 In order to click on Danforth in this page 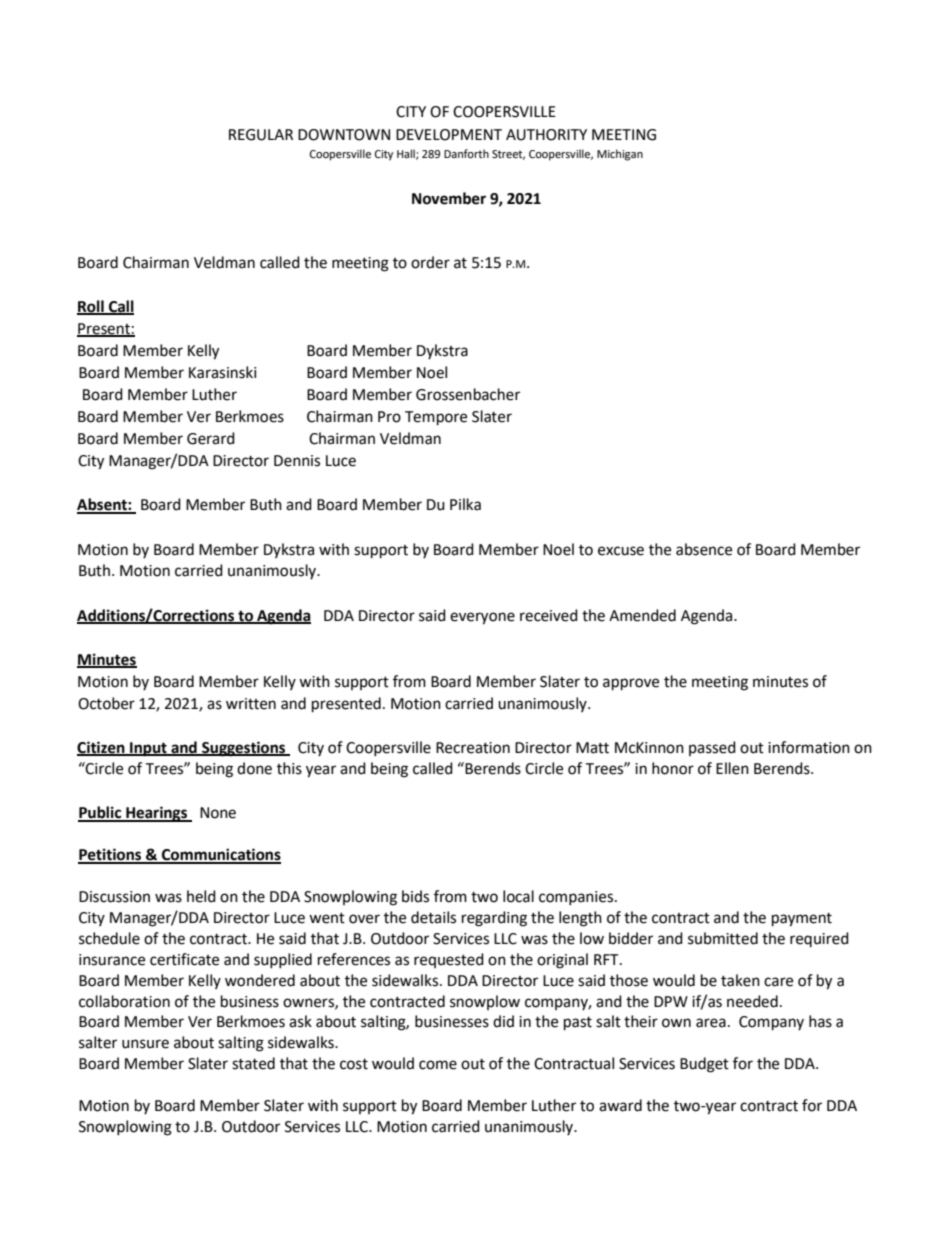, I will do `click(466, 154)`.
